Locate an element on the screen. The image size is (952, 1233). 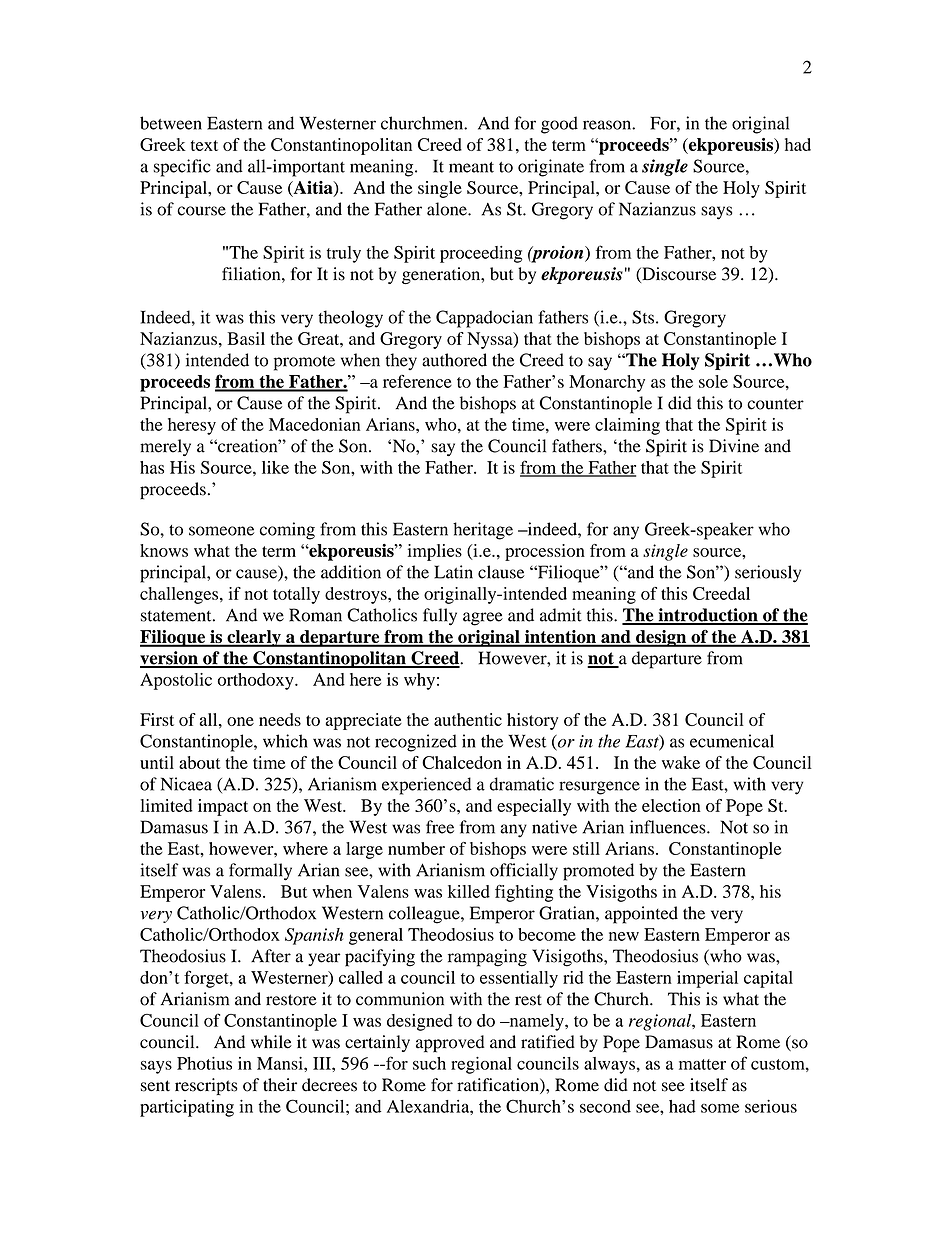
meant is located at coordinates (471, 167).
